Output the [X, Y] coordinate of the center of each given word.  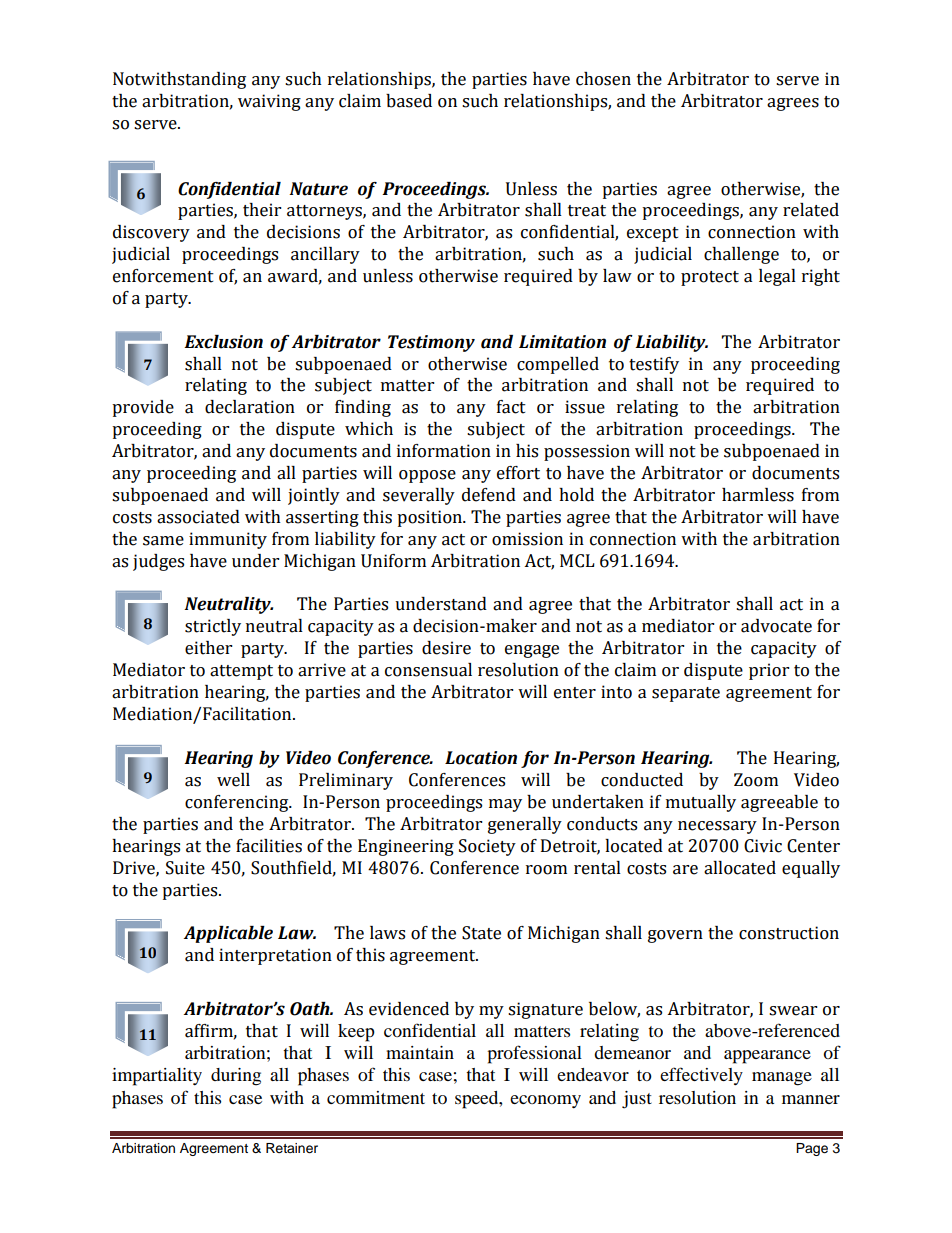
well [233, 780]
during [236, 1077]
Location [481, 758]
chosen [603, 79]
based [409, 101]
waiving [269, 102]
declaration [250, 407]
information [444, 451]
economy [545, 1101]
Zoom [756, 780]
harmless [758, 495]
